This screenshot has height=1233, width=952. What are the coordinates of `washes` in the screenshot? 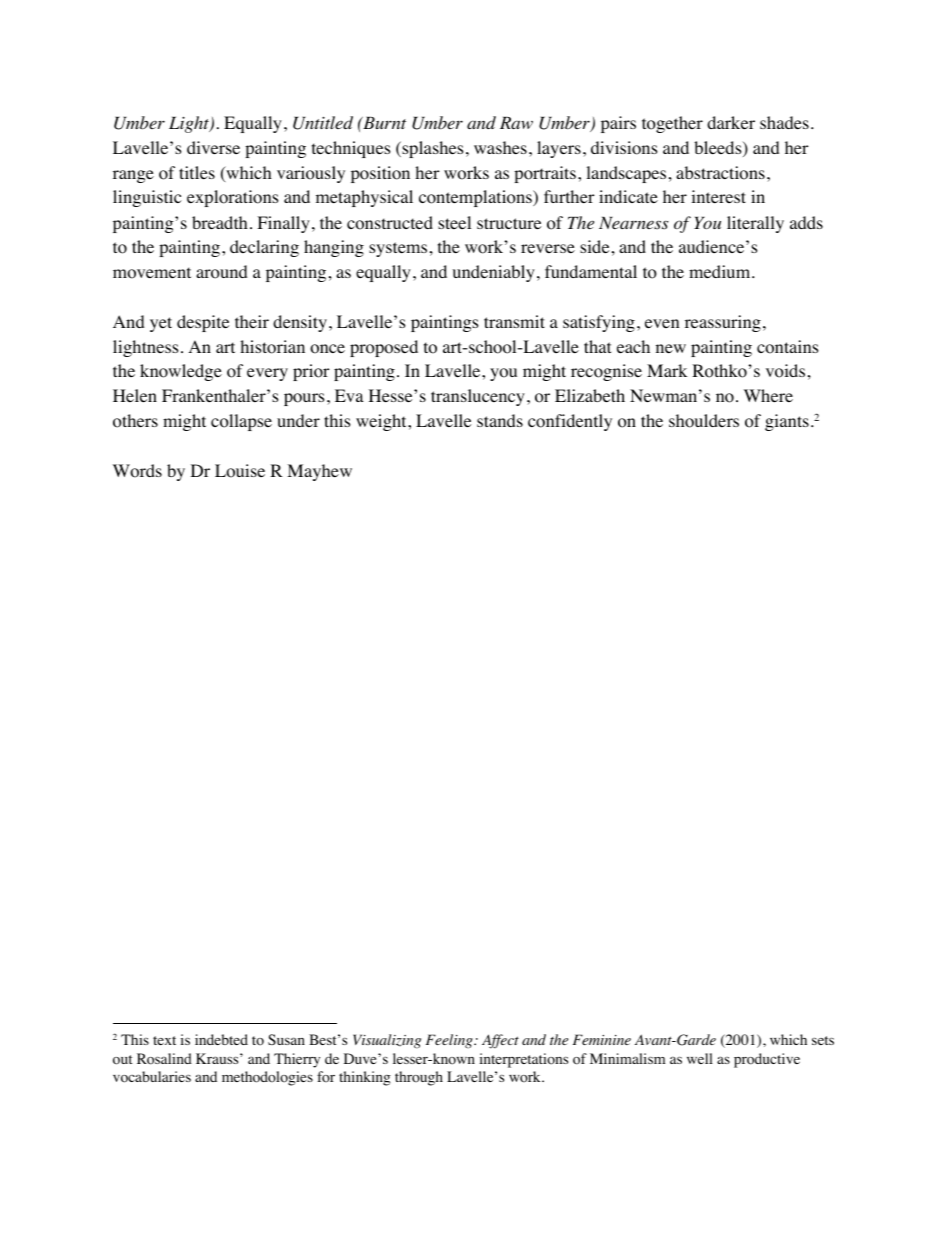 It's located at (500, 147).
